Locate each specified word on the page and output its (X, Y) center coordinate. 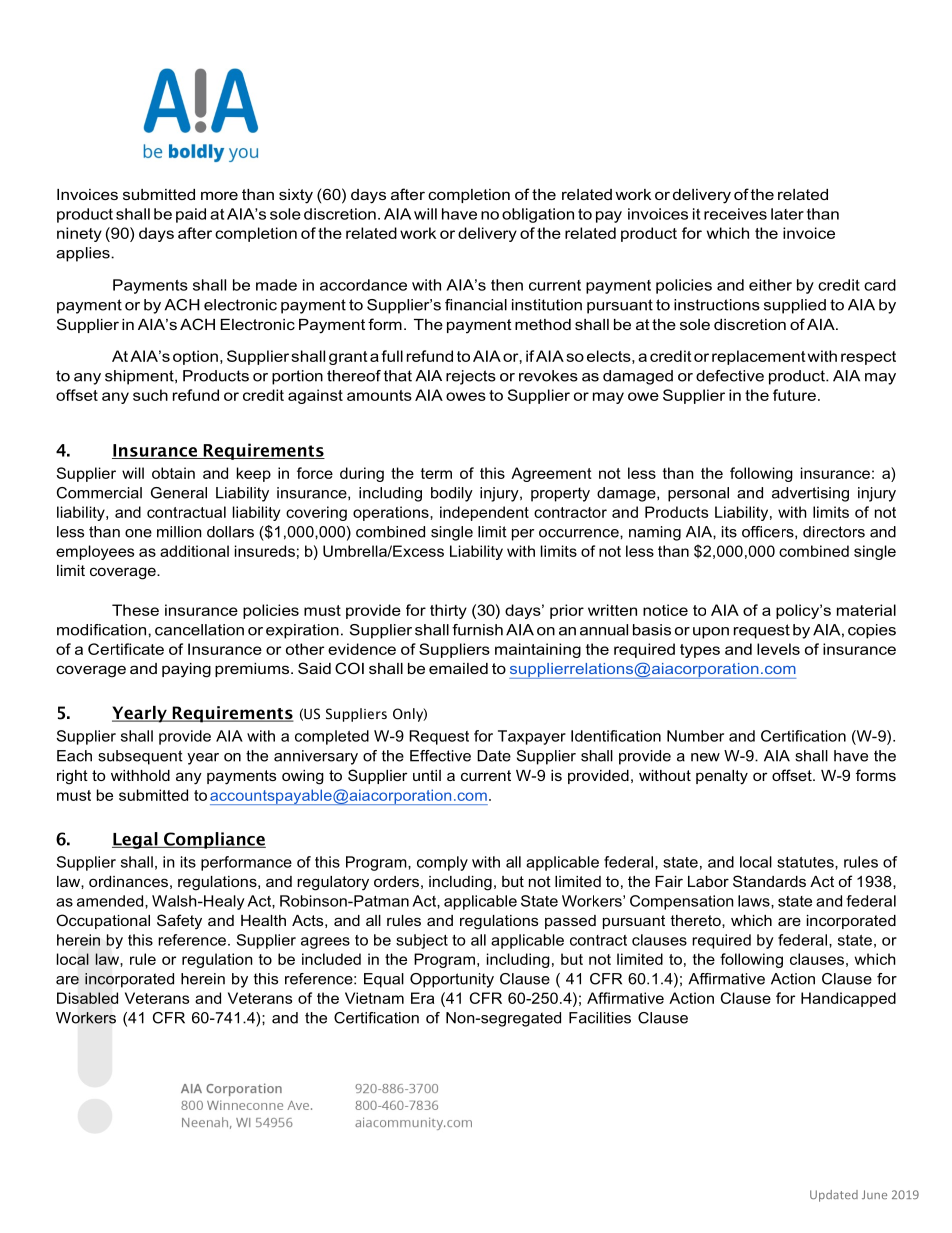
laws (755, 901)
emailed (458, 668)
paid (191, 215)
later (787, 214)
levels (778, 649)
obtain (173, 473)
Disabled (87, 998)
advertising (810, 494)
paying (186, 670)
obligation (538, 215)
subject (422, 941)
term (436, 473)
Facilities (600, 1018)
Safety (179, 922)
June (874, 1194)
